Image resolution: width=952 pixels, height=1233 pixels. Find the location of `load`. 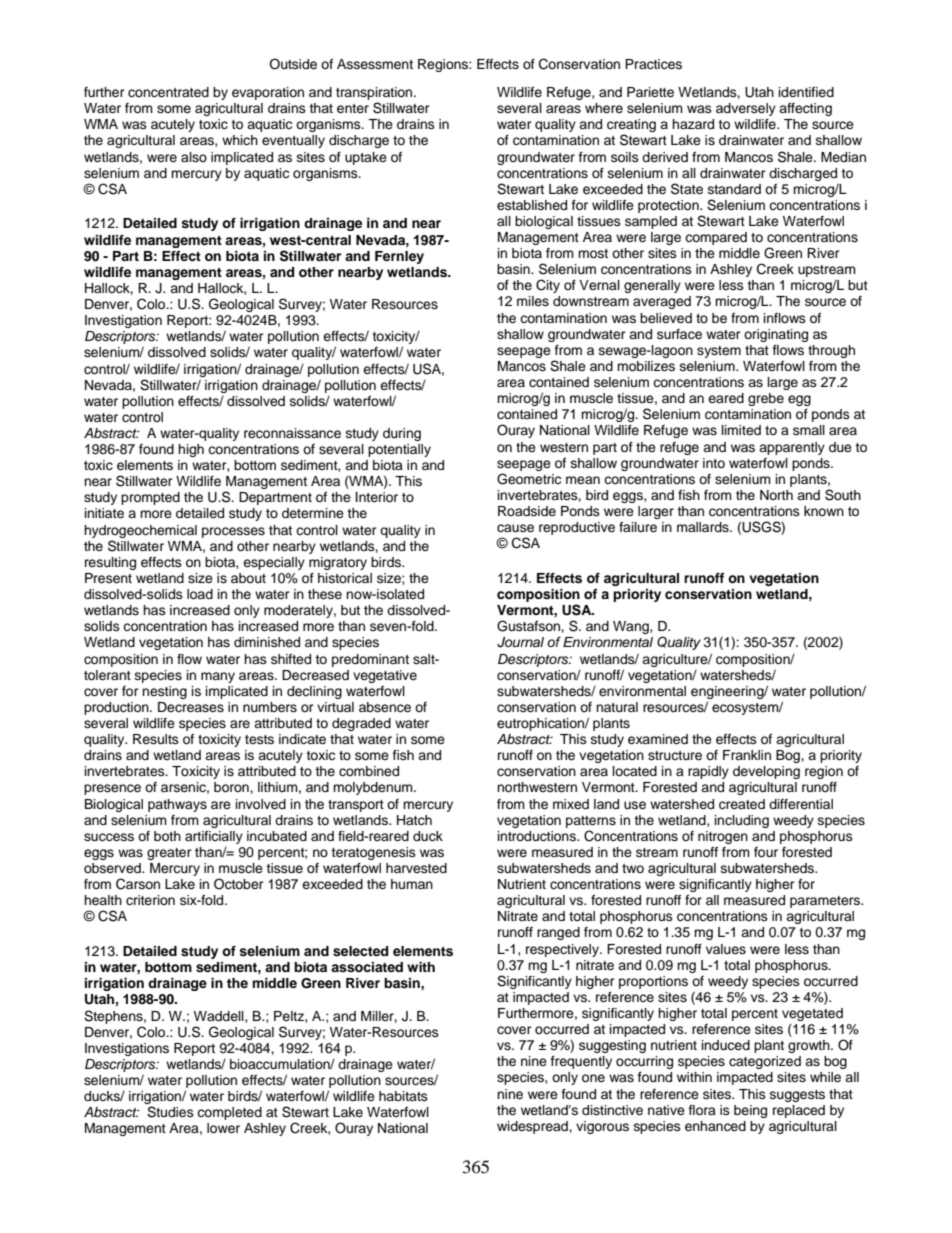

load is located at coordinates (200, 594).
